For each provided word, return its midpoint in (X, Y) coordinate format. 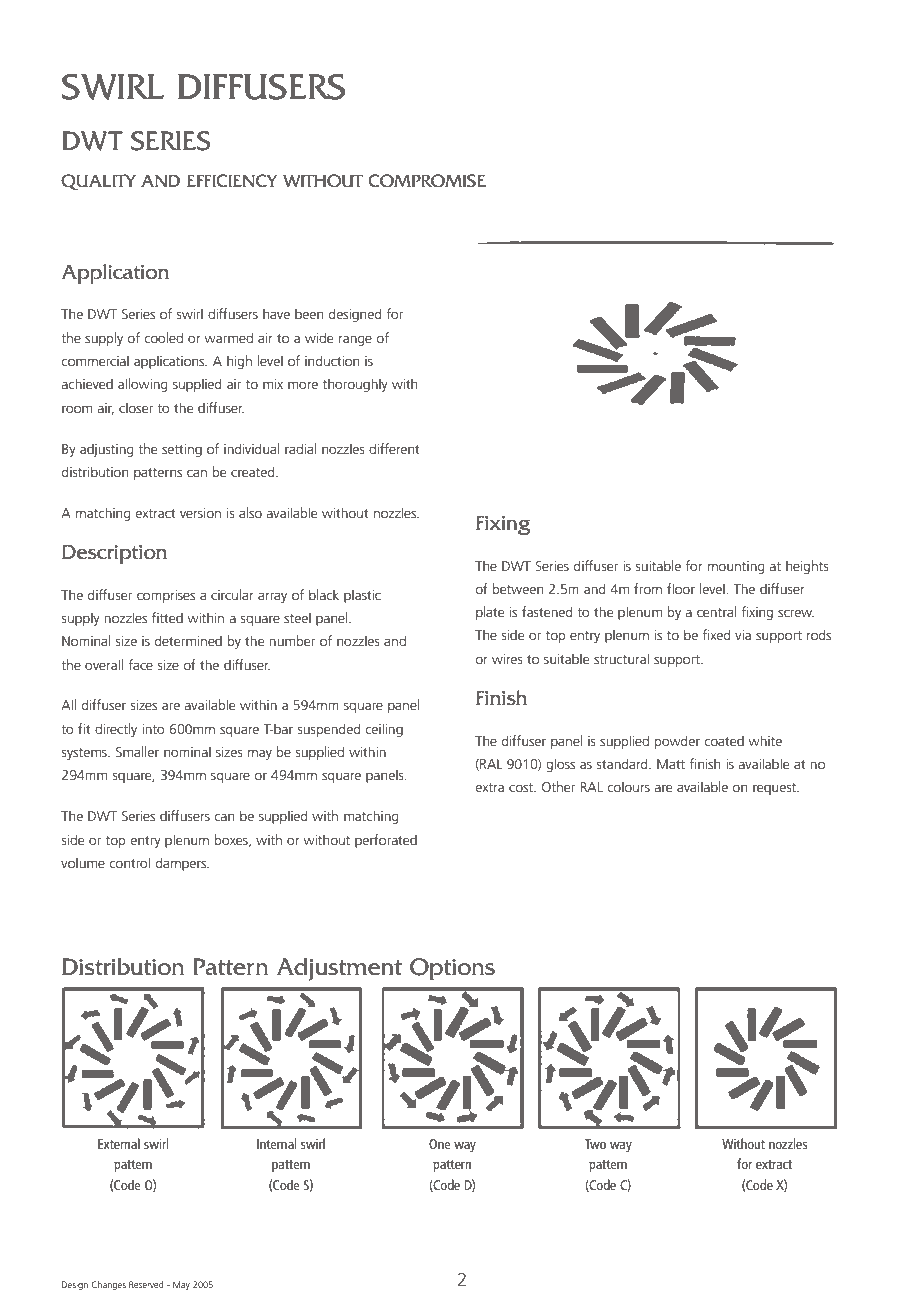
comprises (166, 596)
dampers (182, 864)
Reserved (146, 1284)
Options (452, 969)
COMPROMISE (427, 181)
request (776, 789)
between (518, 588)
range (355, 340)
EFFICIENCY (232, 181)
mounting (736, 567)
